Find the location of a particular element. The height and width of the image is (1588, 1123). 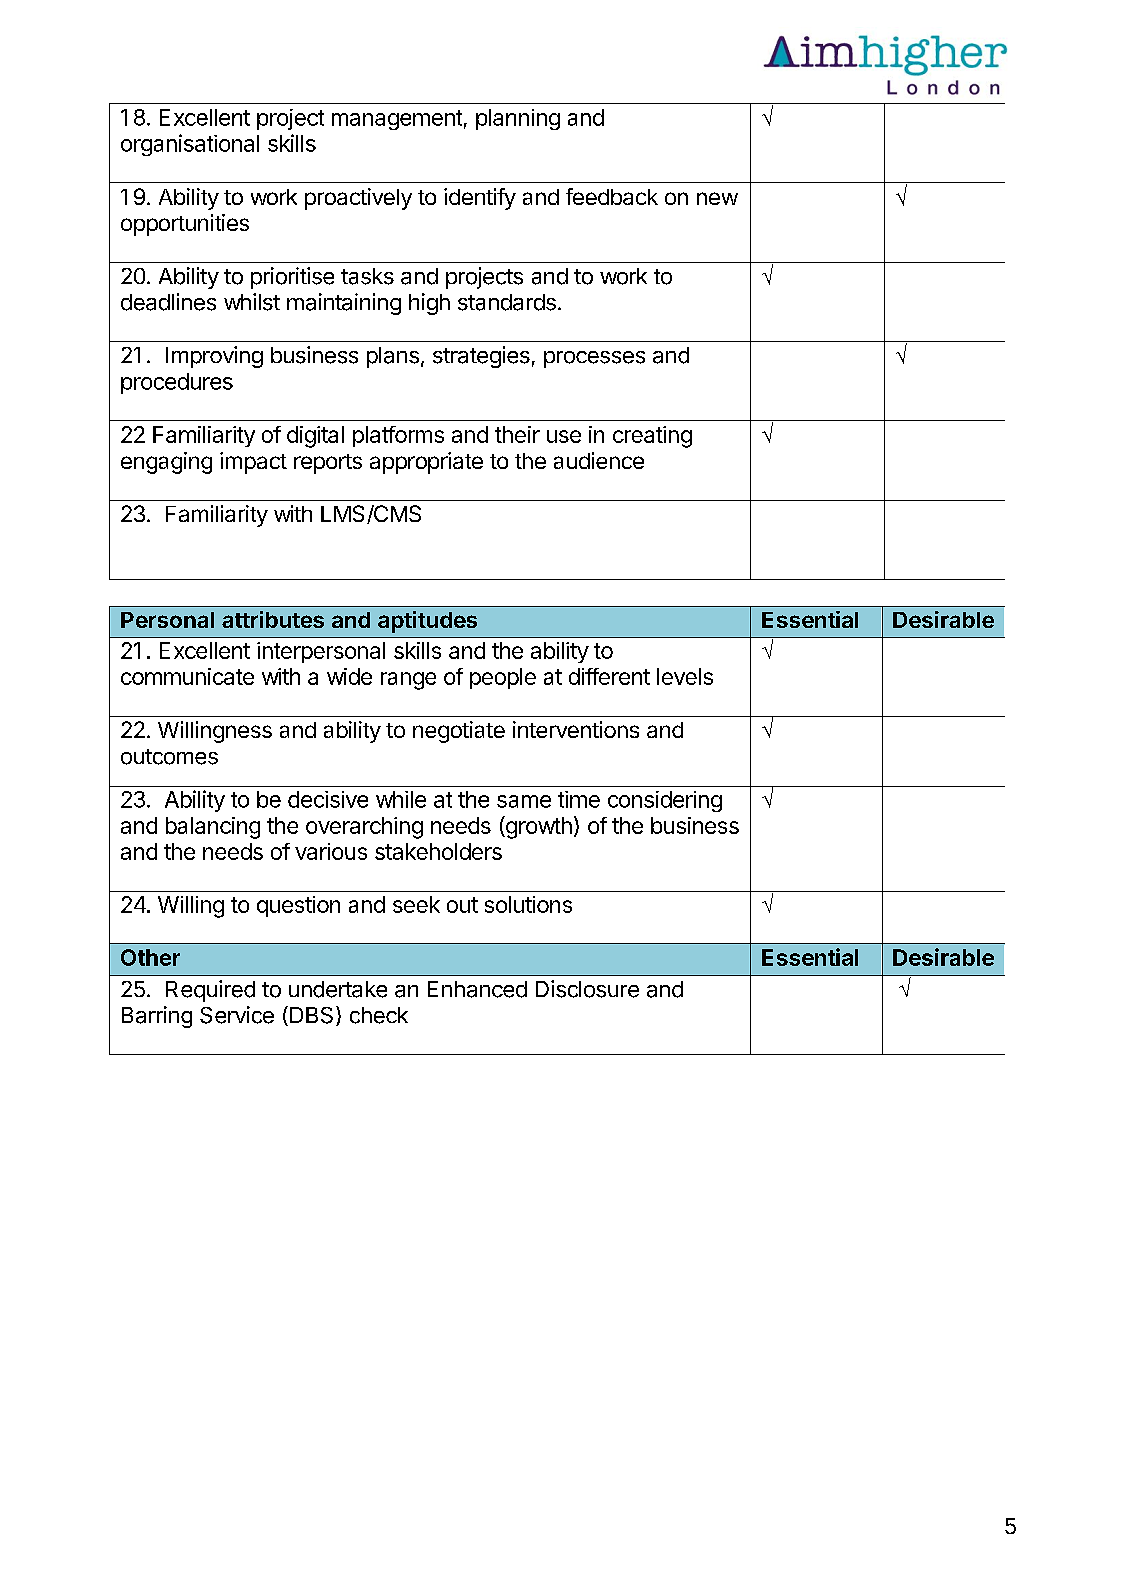

Disclosure is located at coordinates (587, 989).
